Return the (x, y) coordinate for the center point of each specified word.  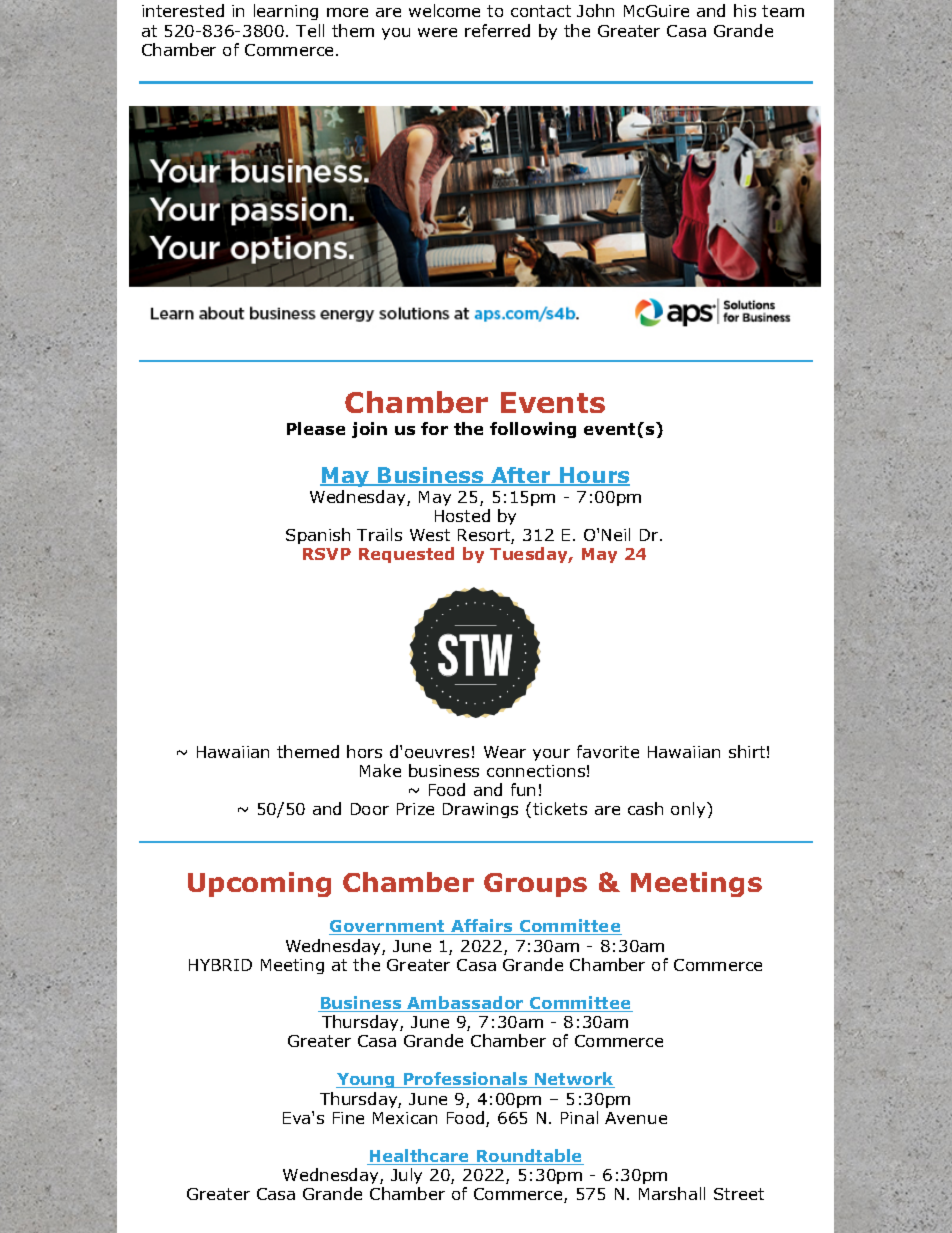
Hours (594, 476)
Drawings (480, 810)
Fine (348, 1118)
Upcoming (259, 884)
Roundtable (529, 1157)
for (434, 428)
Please (316, 428)
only (689, 810)
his (745, 10)
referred (497, 30)
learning (286, 12)
